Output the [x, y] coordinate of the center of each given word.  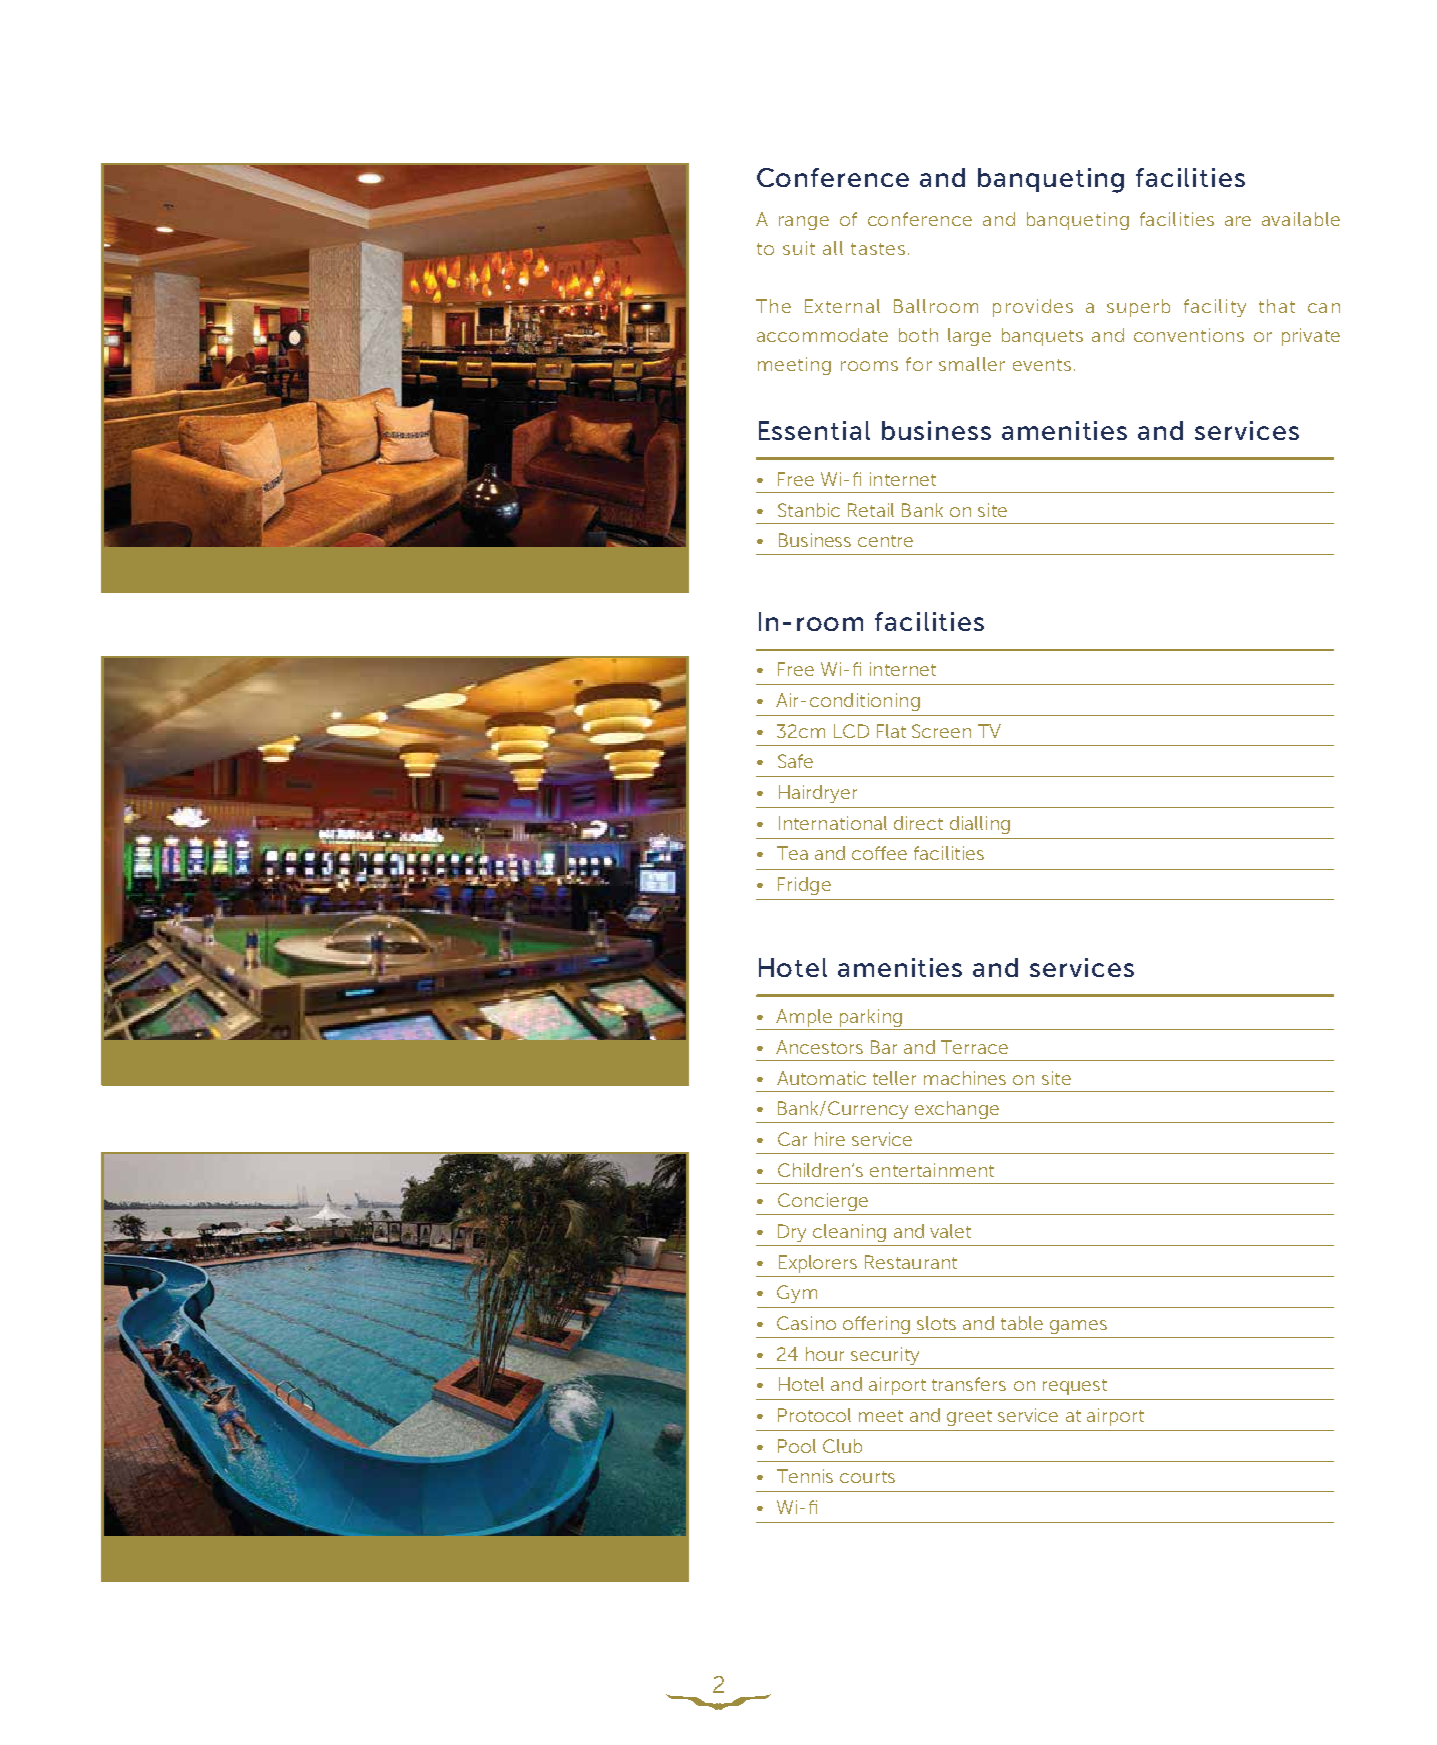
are [1238, 221]
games [1078, 1327]
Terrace [974, 1047]
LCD [851, 731]
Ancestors [819, 1047]
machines [965, 1078]
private [1311, 337]
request [1075, 1387]
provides [1033, 308]
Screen [941, 731]
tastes [878, 249]
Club [842, 1446]
